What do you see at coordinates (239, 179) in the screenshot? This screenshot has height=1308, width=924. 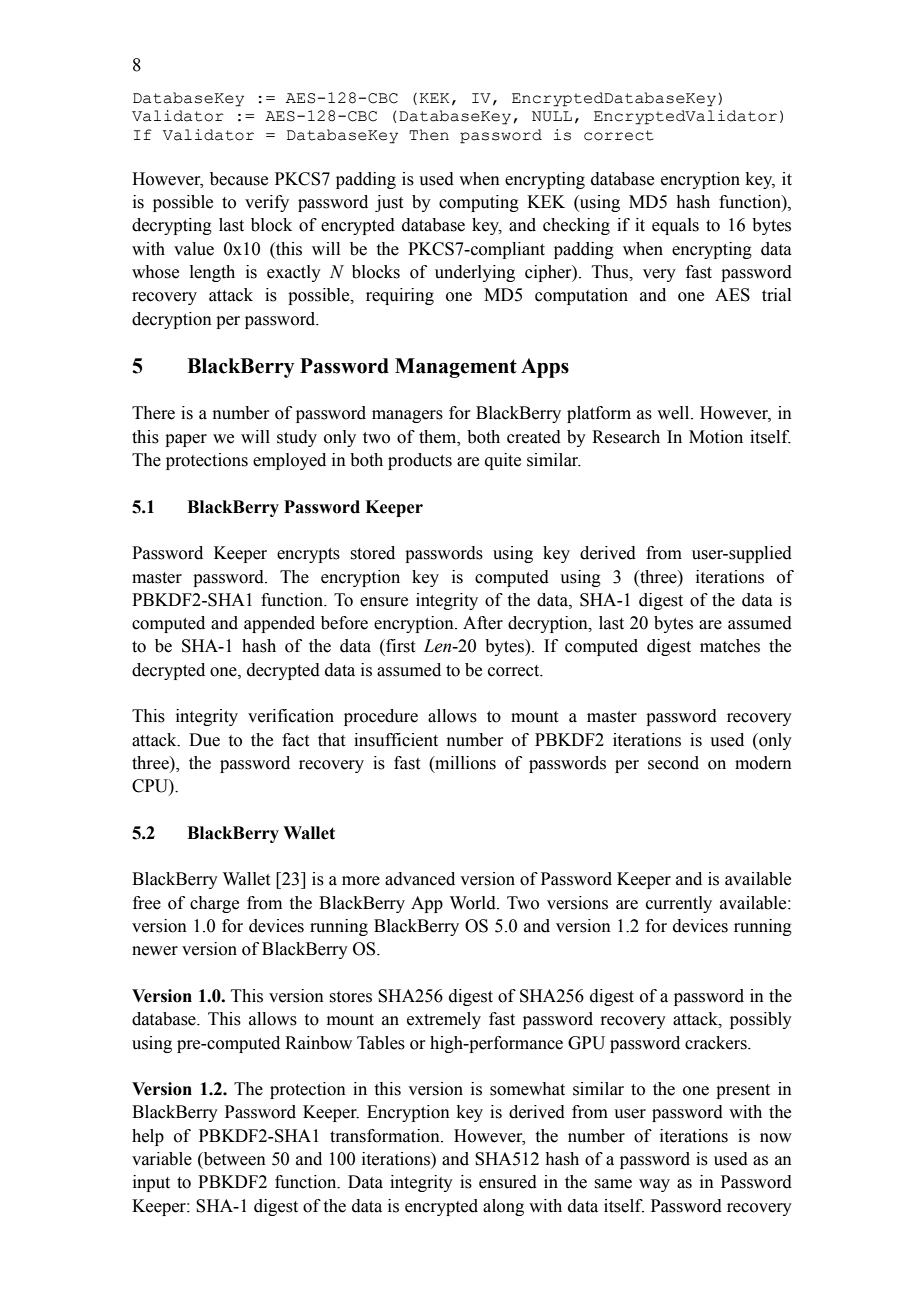 I see `because` at bounding box center [239, 179].
